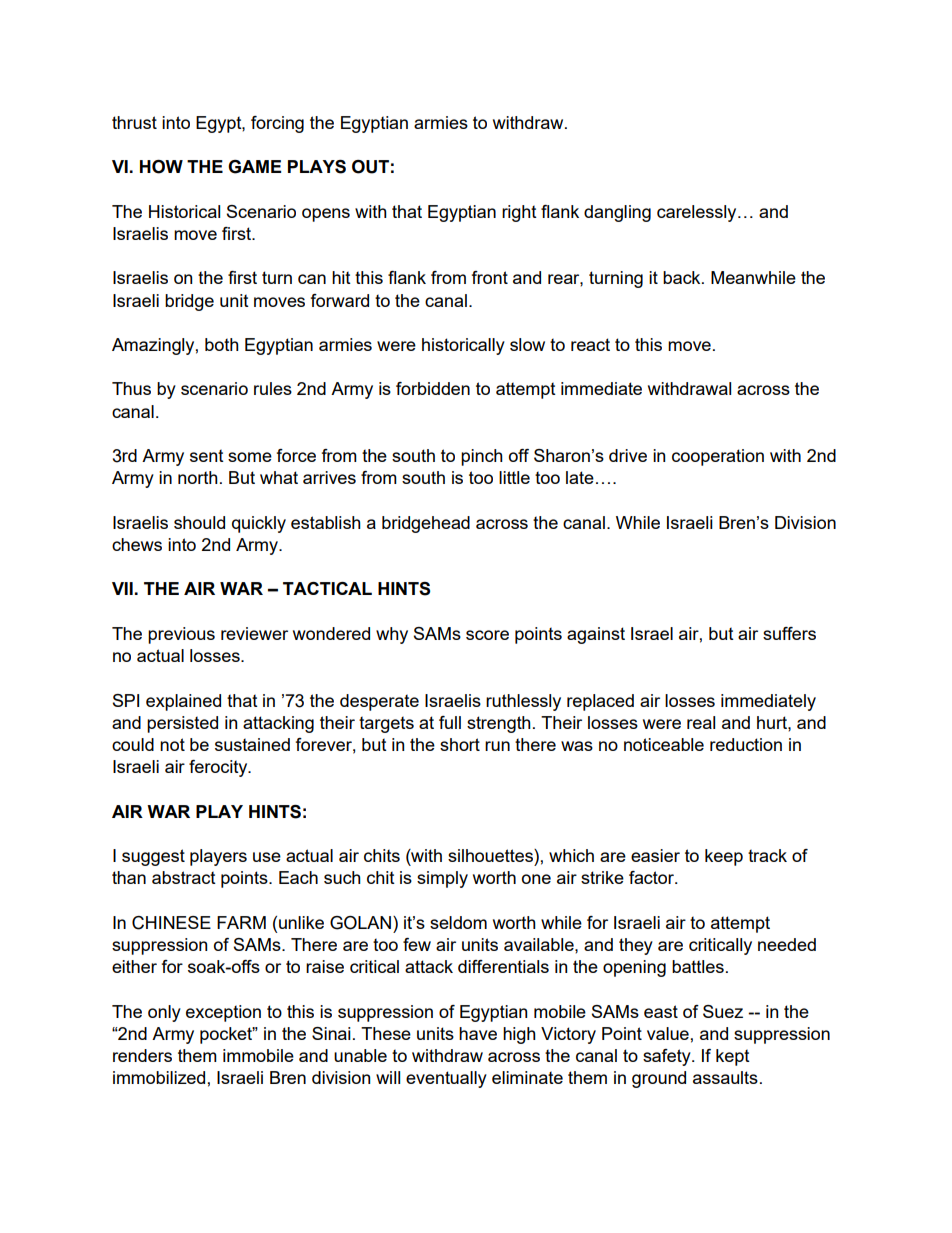 Image resolution: width=952 pixels, height=1233 pixels. I want to click on ferocity, so click(219, 768).
